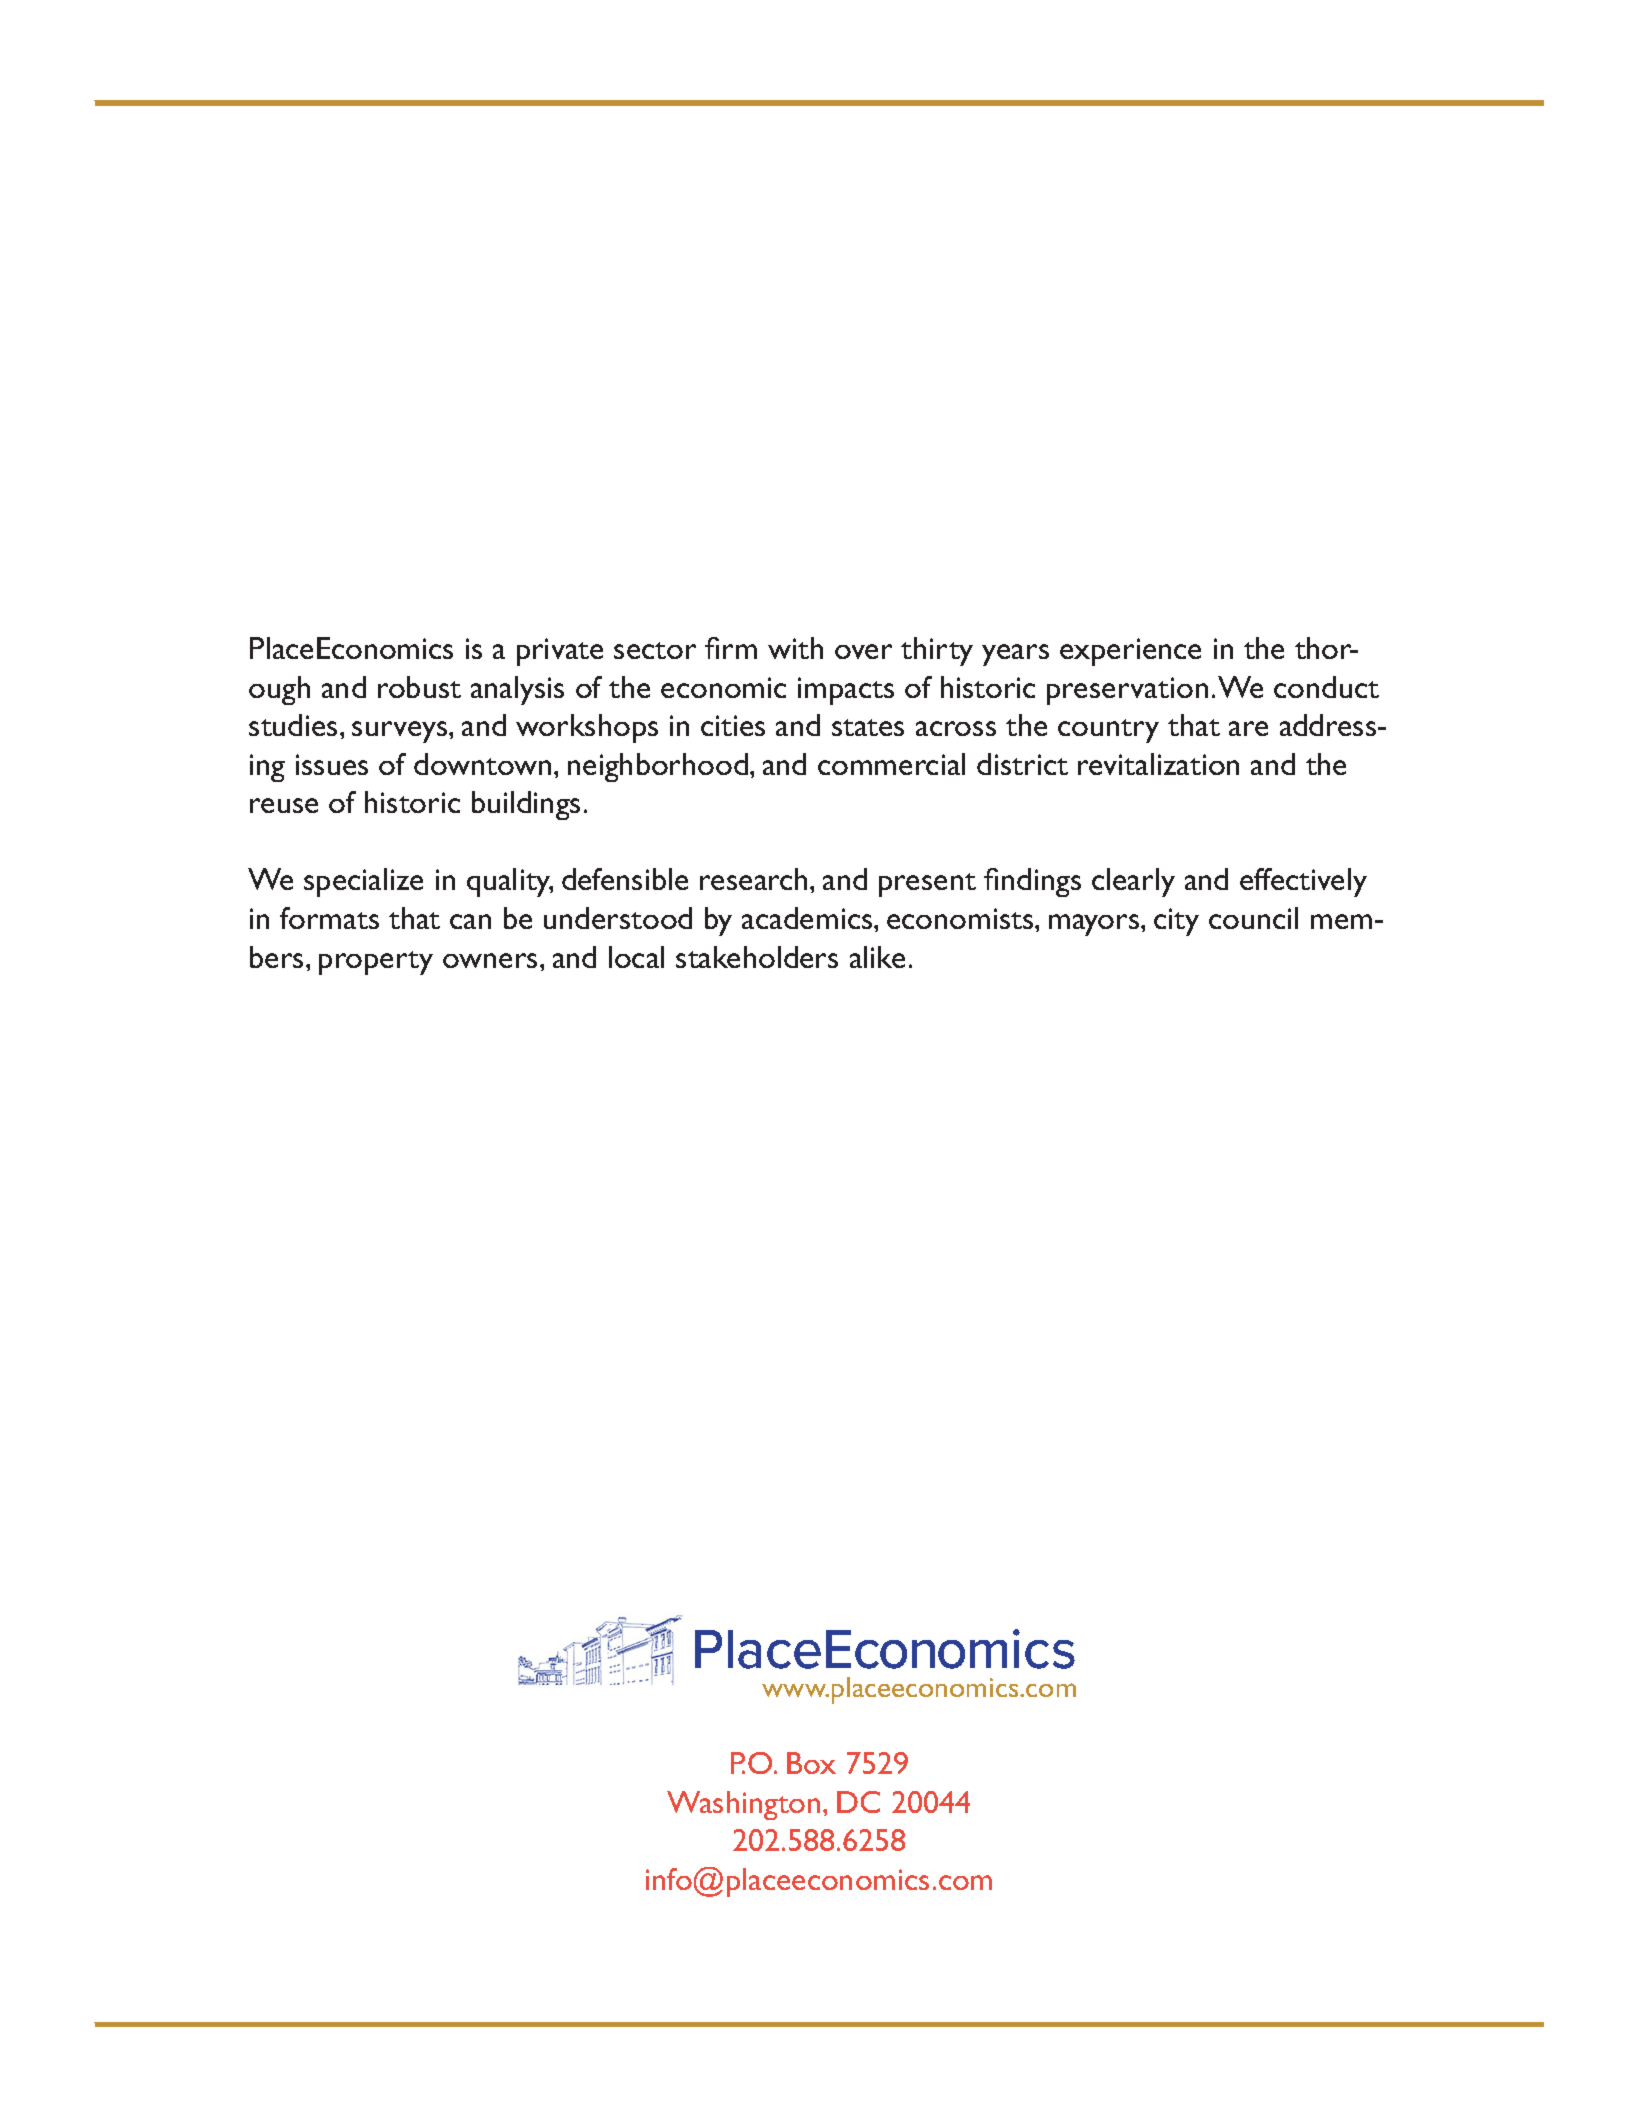  What do you see at coordinates (492, 960) in the page?
I see `owners` at bounding box center [492, 960].
